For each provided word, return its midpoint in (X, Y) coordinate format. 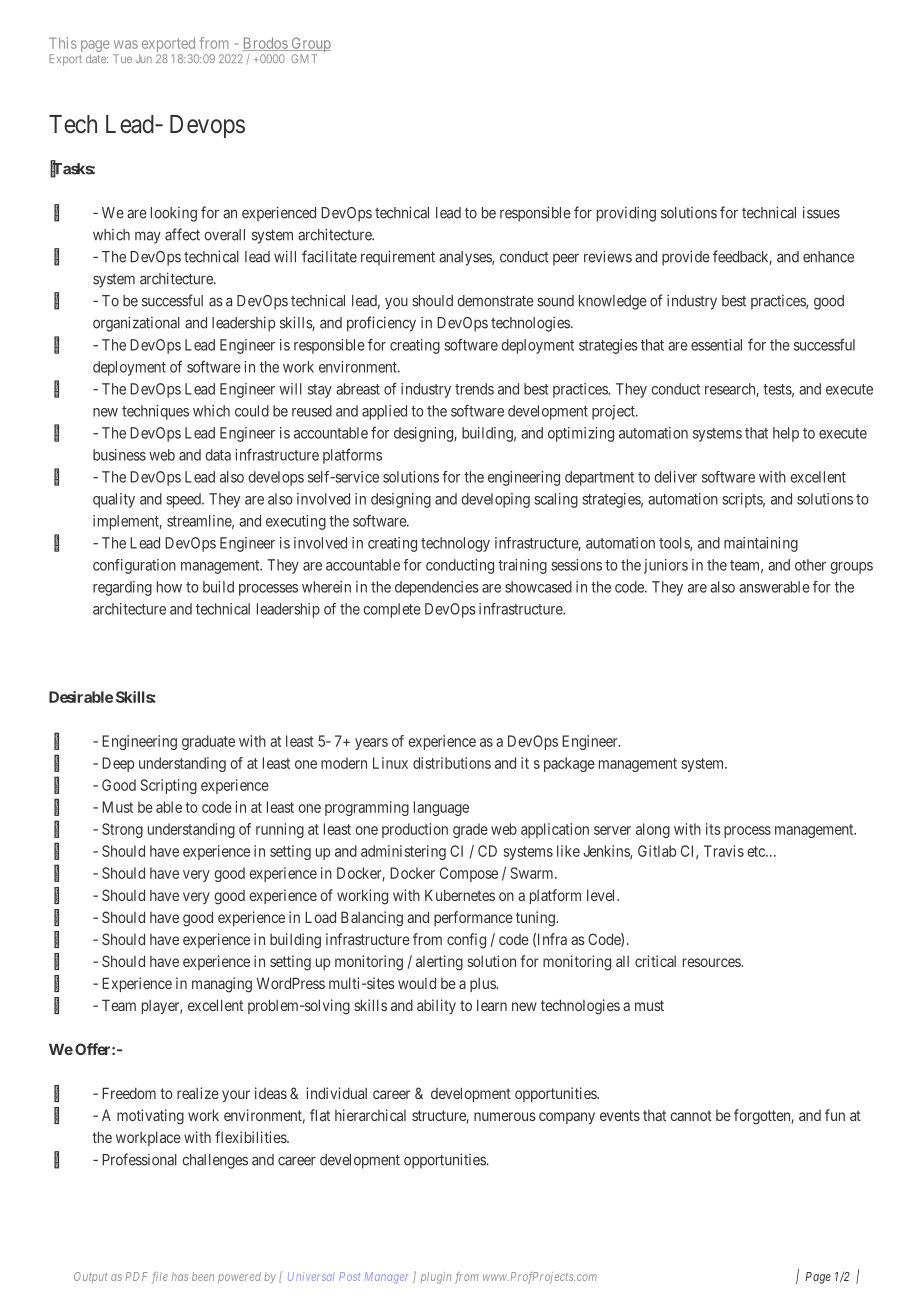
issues (821, 212)
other (810, 565)
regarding (122, 588)
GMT (304, 58)
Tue (122, 58)
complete (392, 610)
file (160, 1278)
